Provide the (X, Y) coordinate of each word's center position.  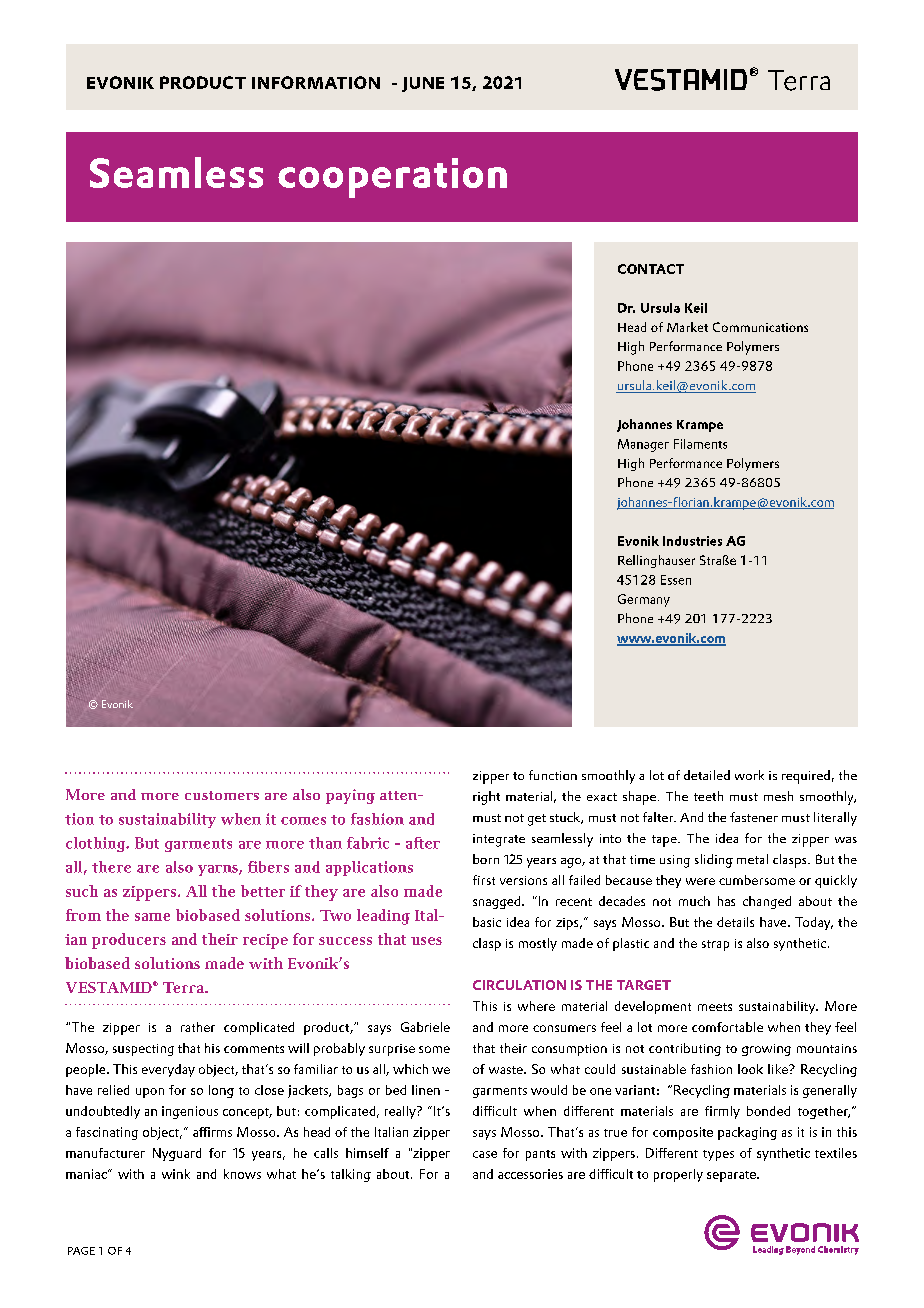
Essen (676, 580)
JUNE (423, 84)
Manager (643, 445)
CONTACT (651, 269)
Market (687, 327)
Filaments (700, 444)
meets (715, 1007)
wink (176, 1174)
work (749, 775)
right (486, 798)
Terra (184, 987)
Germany (644, 600)
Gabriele (425, 1027)
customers (222, 795)
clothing (97, 844)
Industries (692, 541)
